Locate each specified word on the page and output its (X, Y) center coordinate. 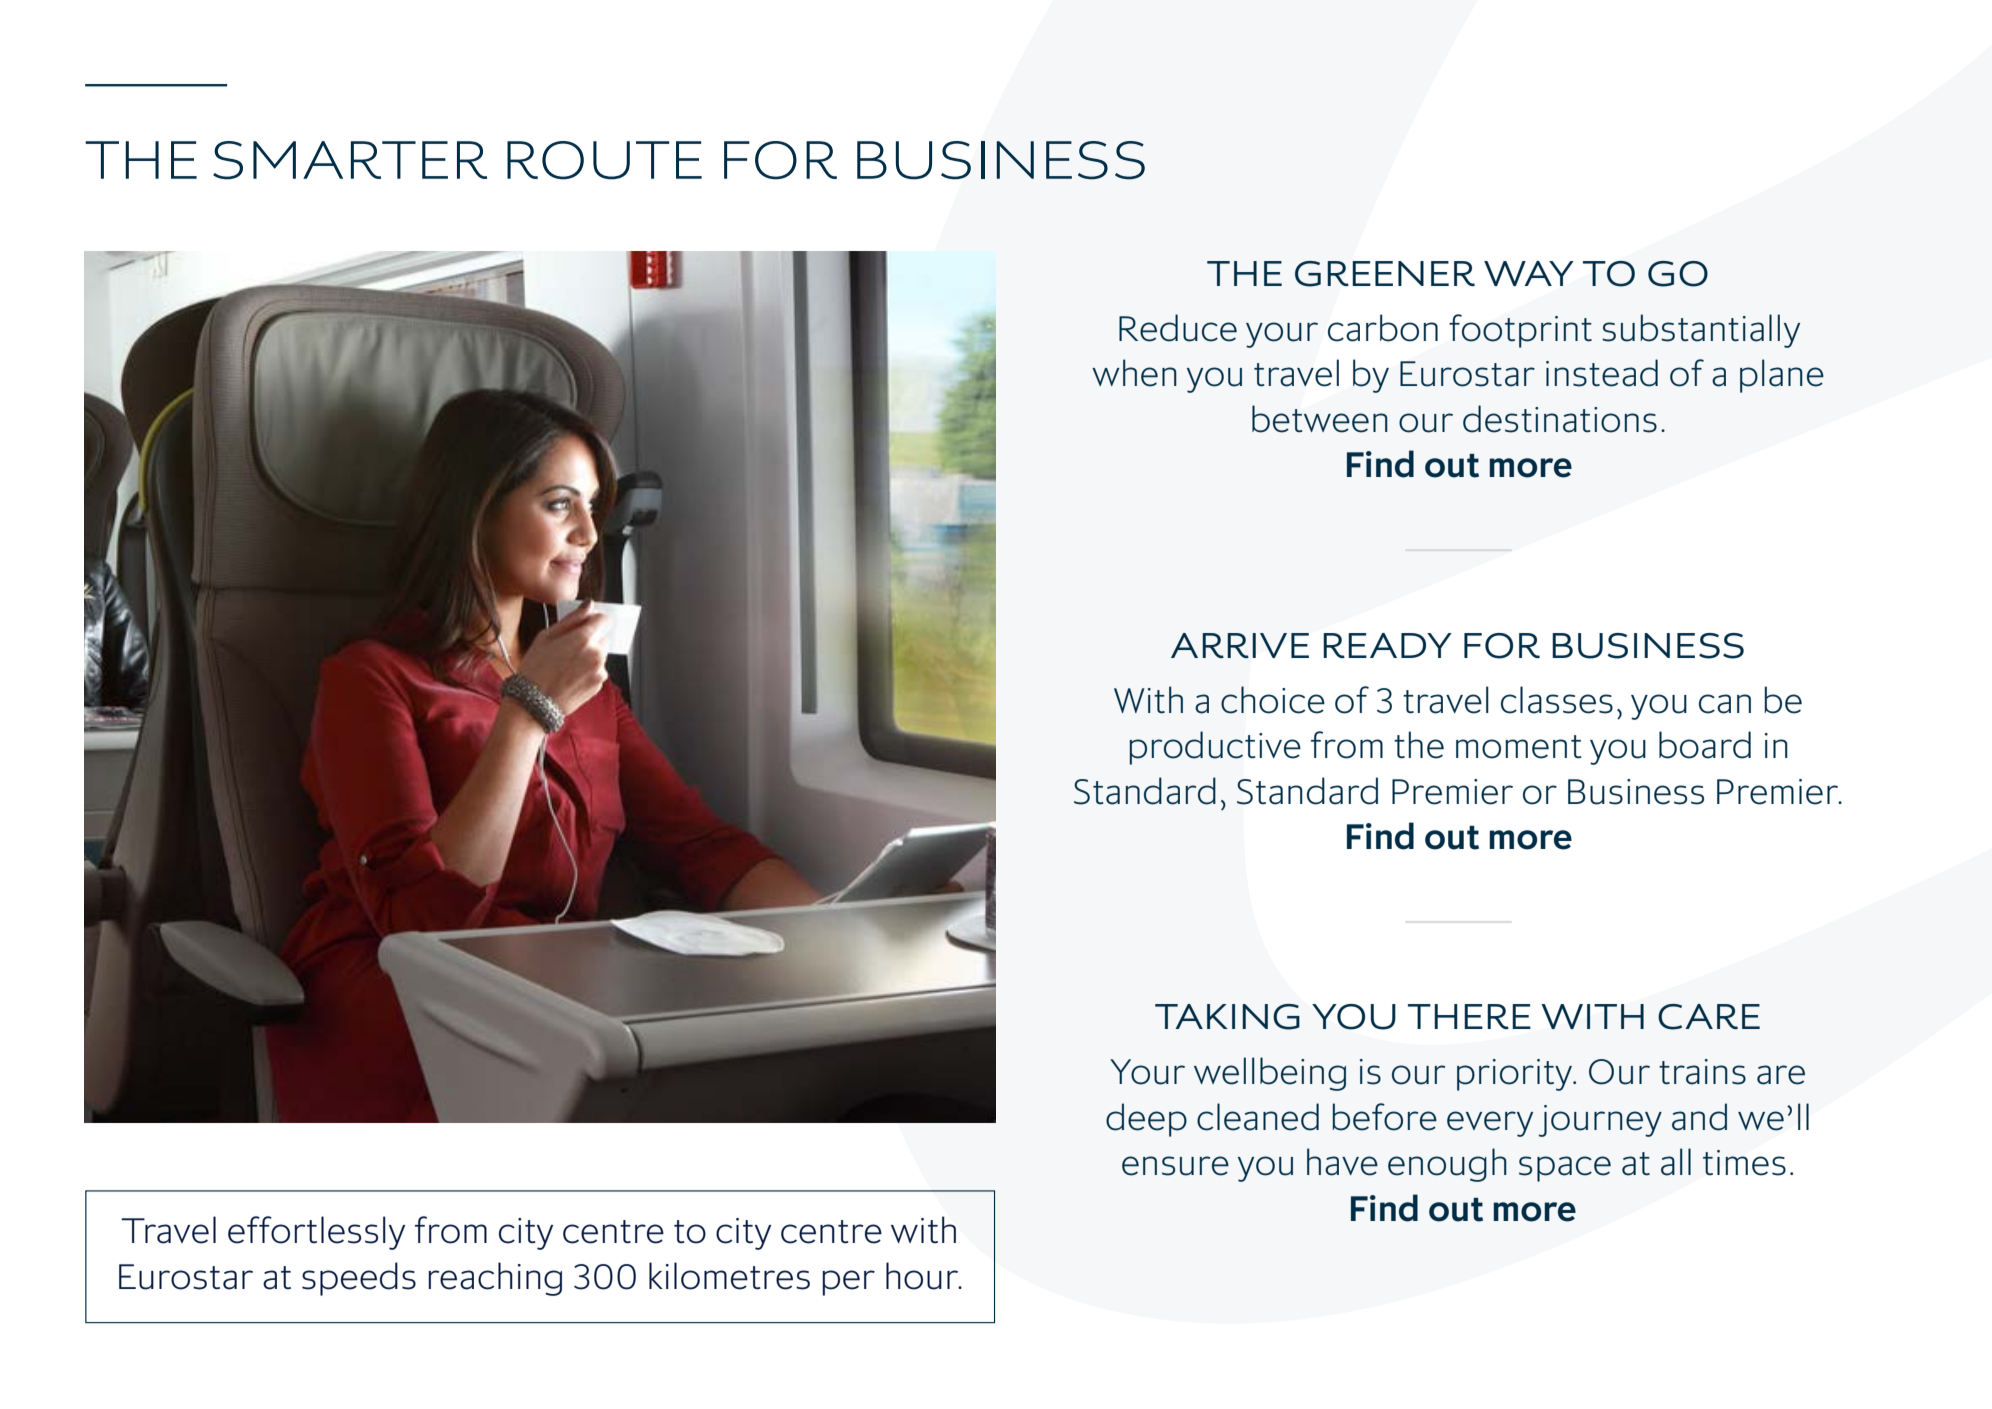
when (1134, 373)
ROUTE (604, 160)
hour (923, 1276)
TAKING (1227, 1017)
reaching (495, 1279)
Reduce (1178, 328)
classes (1557, 700)
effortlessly (316, 1233)
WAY (1529, 273)
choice (1273, 700)
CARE (1709, 1017)
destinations (1560, 419)
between (1320, 419)
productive (1215, 748)
